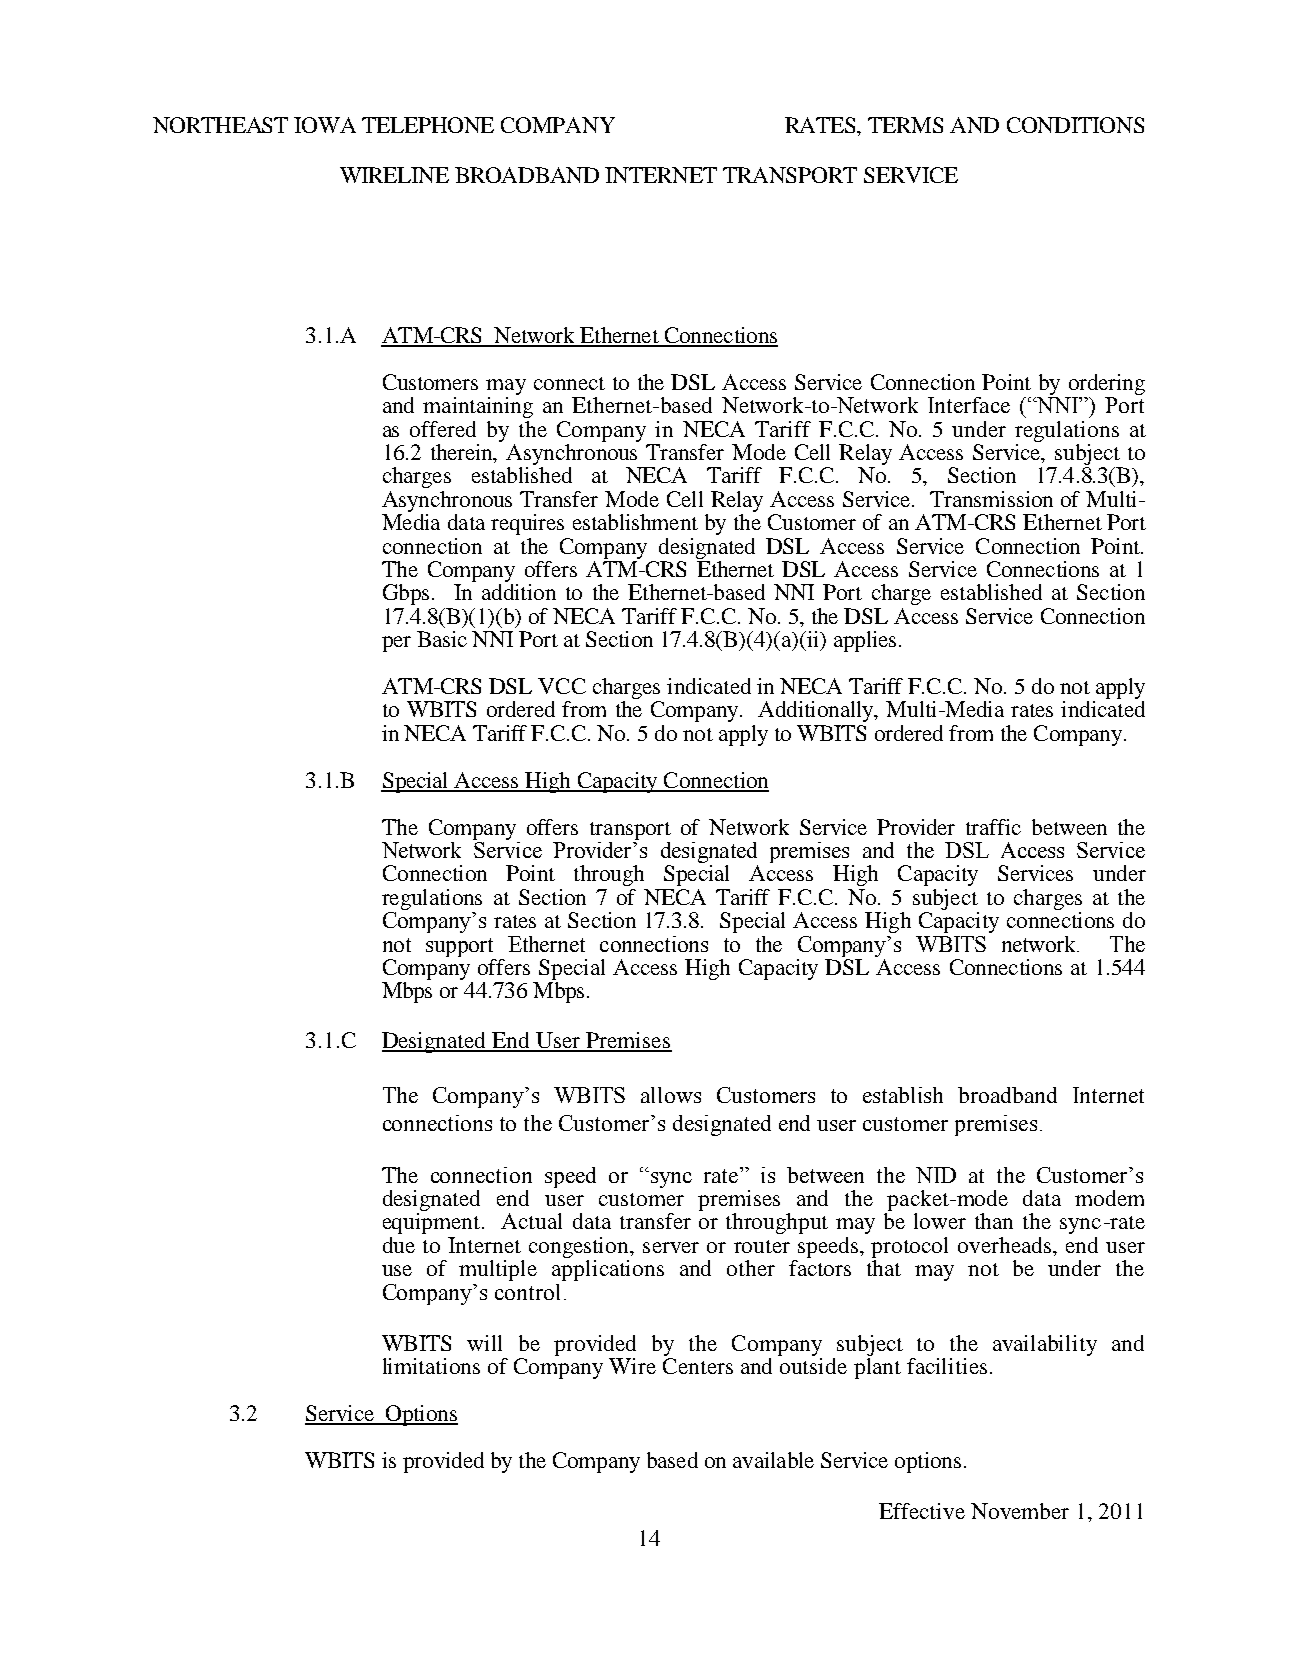 Image resolution: width=1298 pixels, height=1679 pixels. I want to click on traffic, so click(993, 827).
